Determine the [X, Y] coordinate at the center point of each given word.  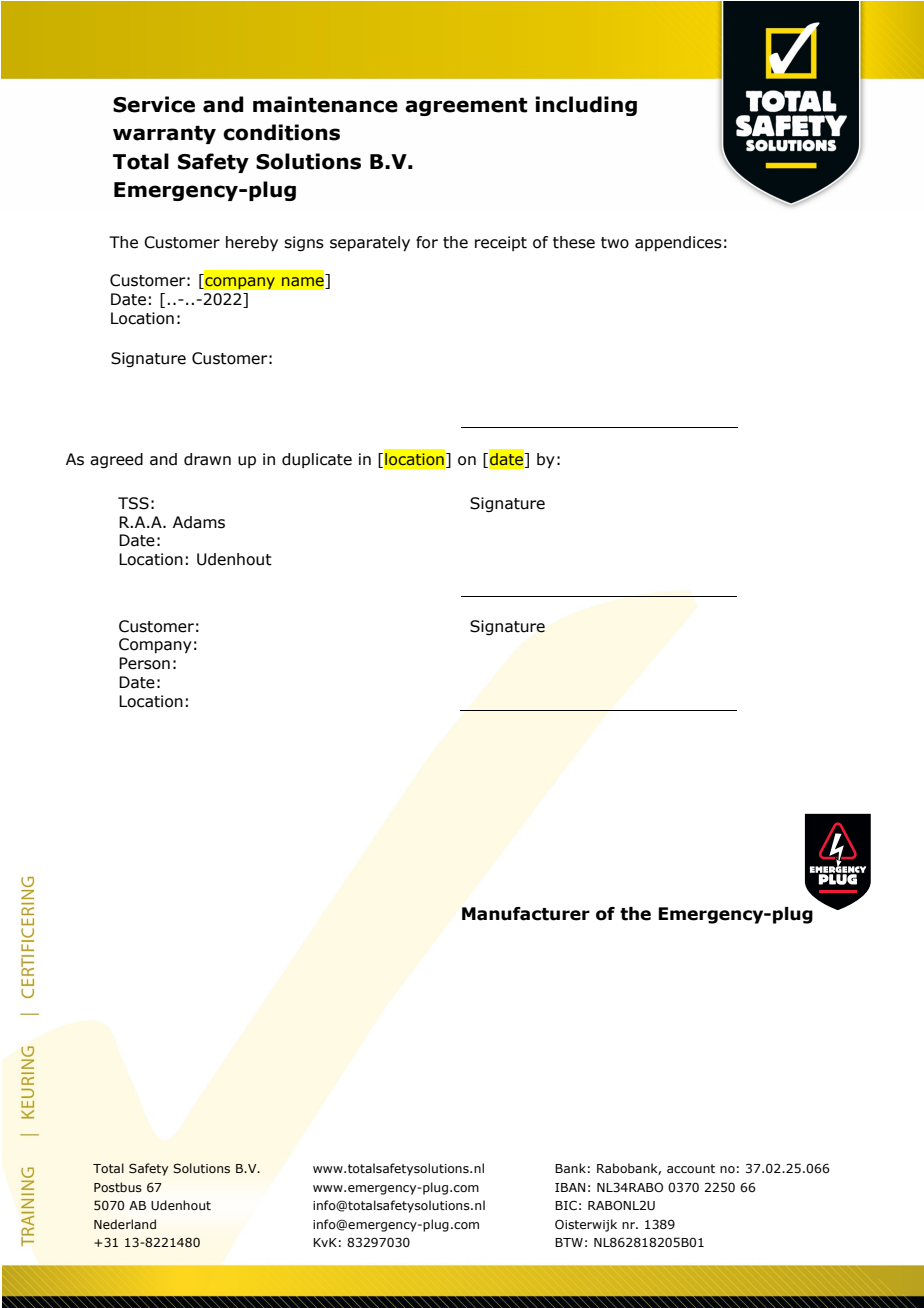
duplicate [317, 460]
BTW [569, 1242]
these [574, 242]
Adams [199, 522]
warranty [164, 135]
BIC [566, 1205]
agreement [466, 107]
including [586, 106]
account [691, 1168]
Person [144, 663]
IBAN [570, 1187]
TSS [133, 503]
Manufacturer [526, 914]
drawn [207, 459]
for [427, 242]
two [615, 243]
